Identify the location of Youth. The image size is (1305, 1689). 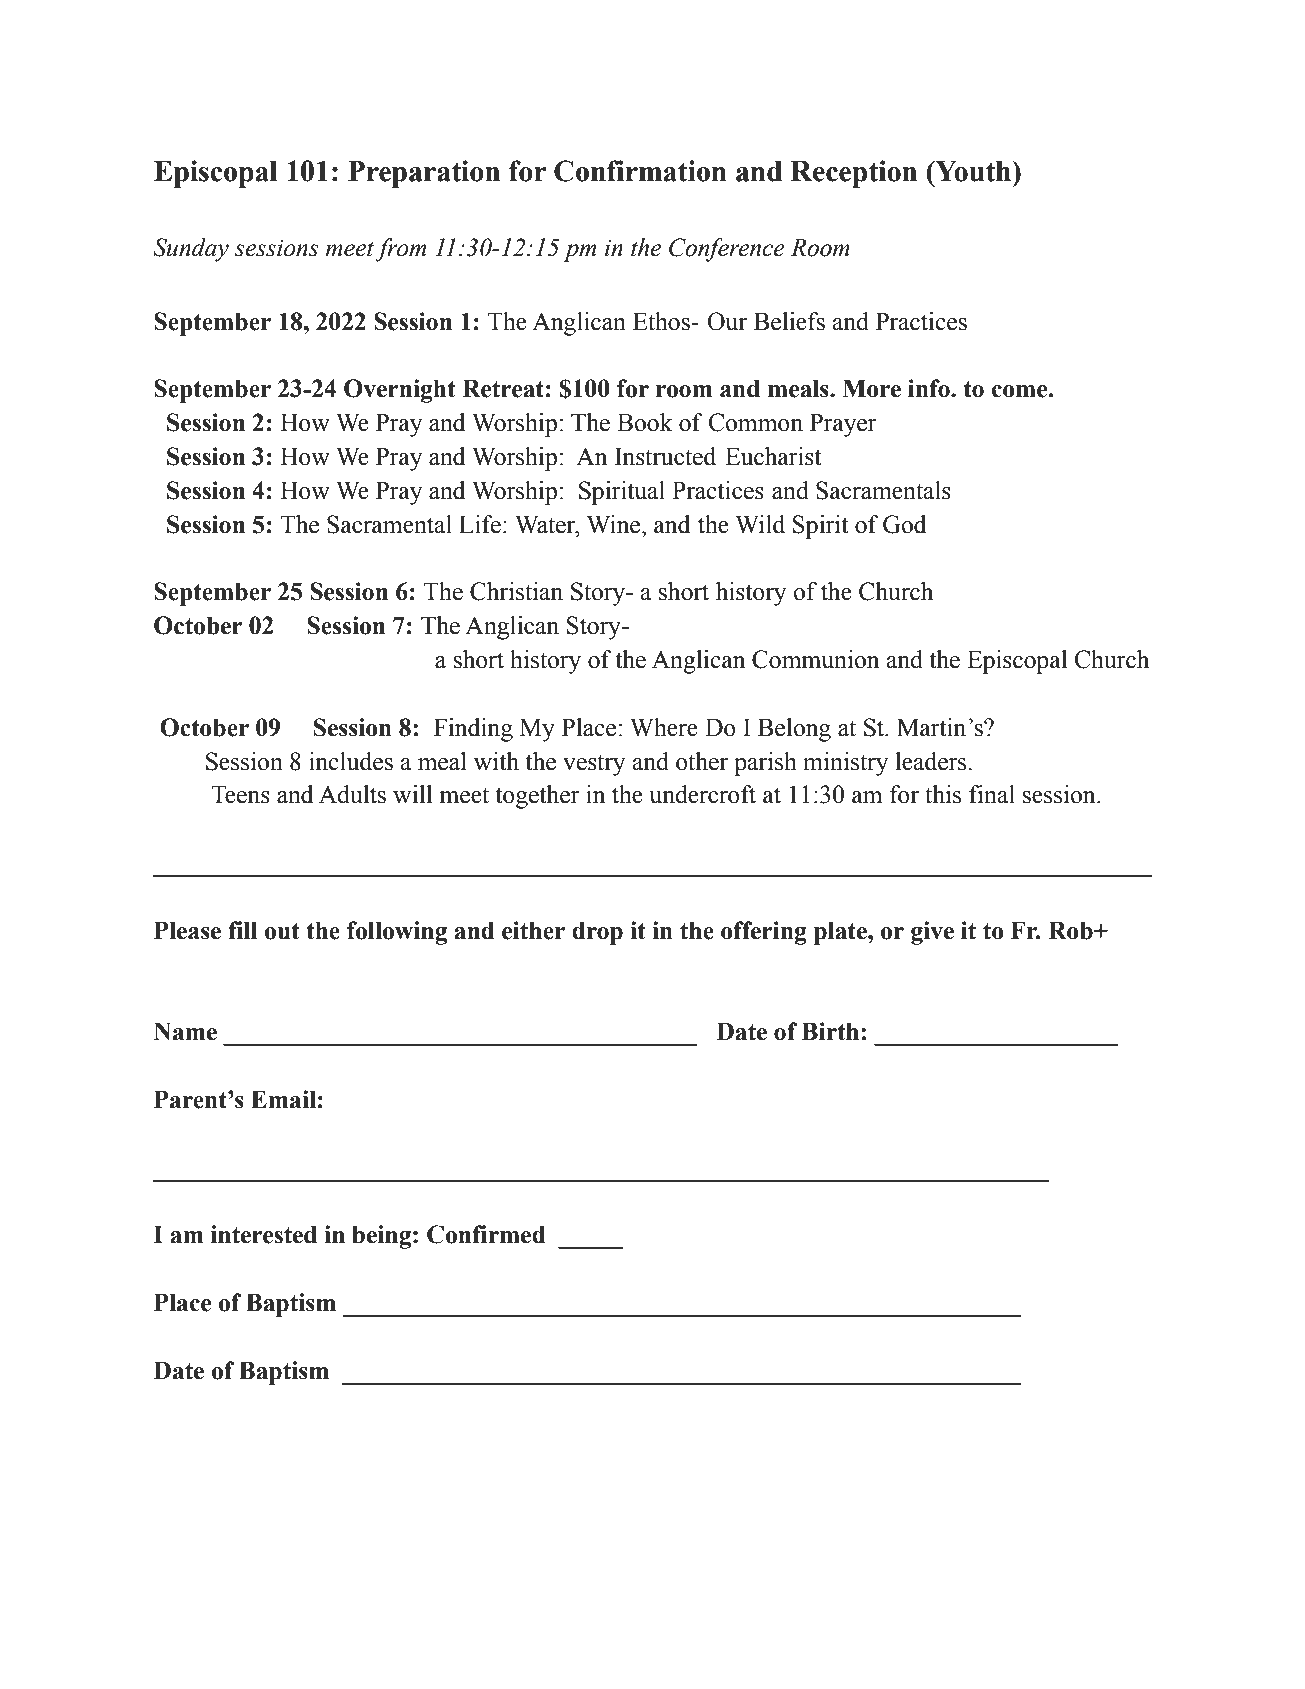
(973, 171).
